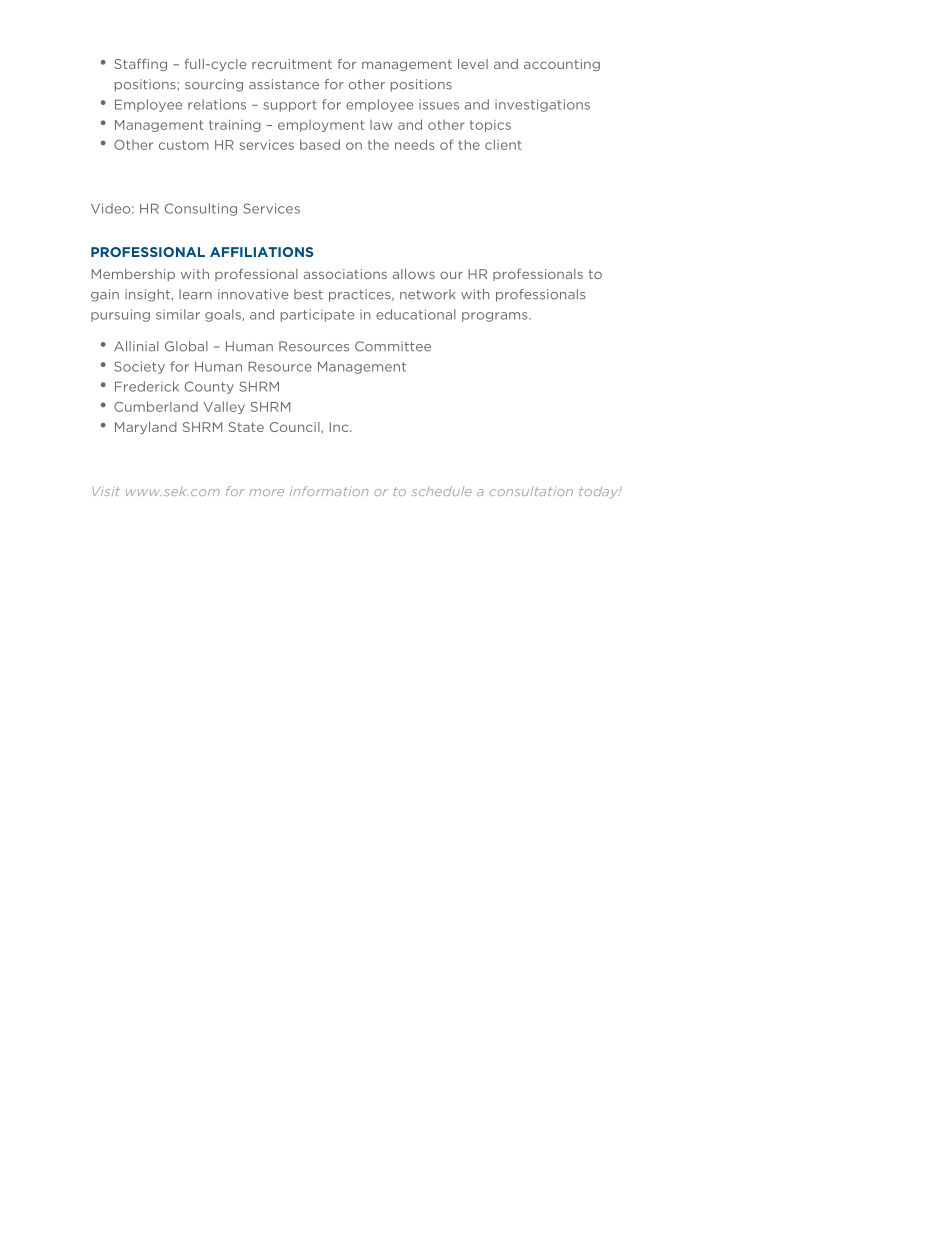 The image size is (952, 1233). What do you see at coordinates (147, 386) in the screenshot?
I see `Frederick` at bounding box center [147, 386].
